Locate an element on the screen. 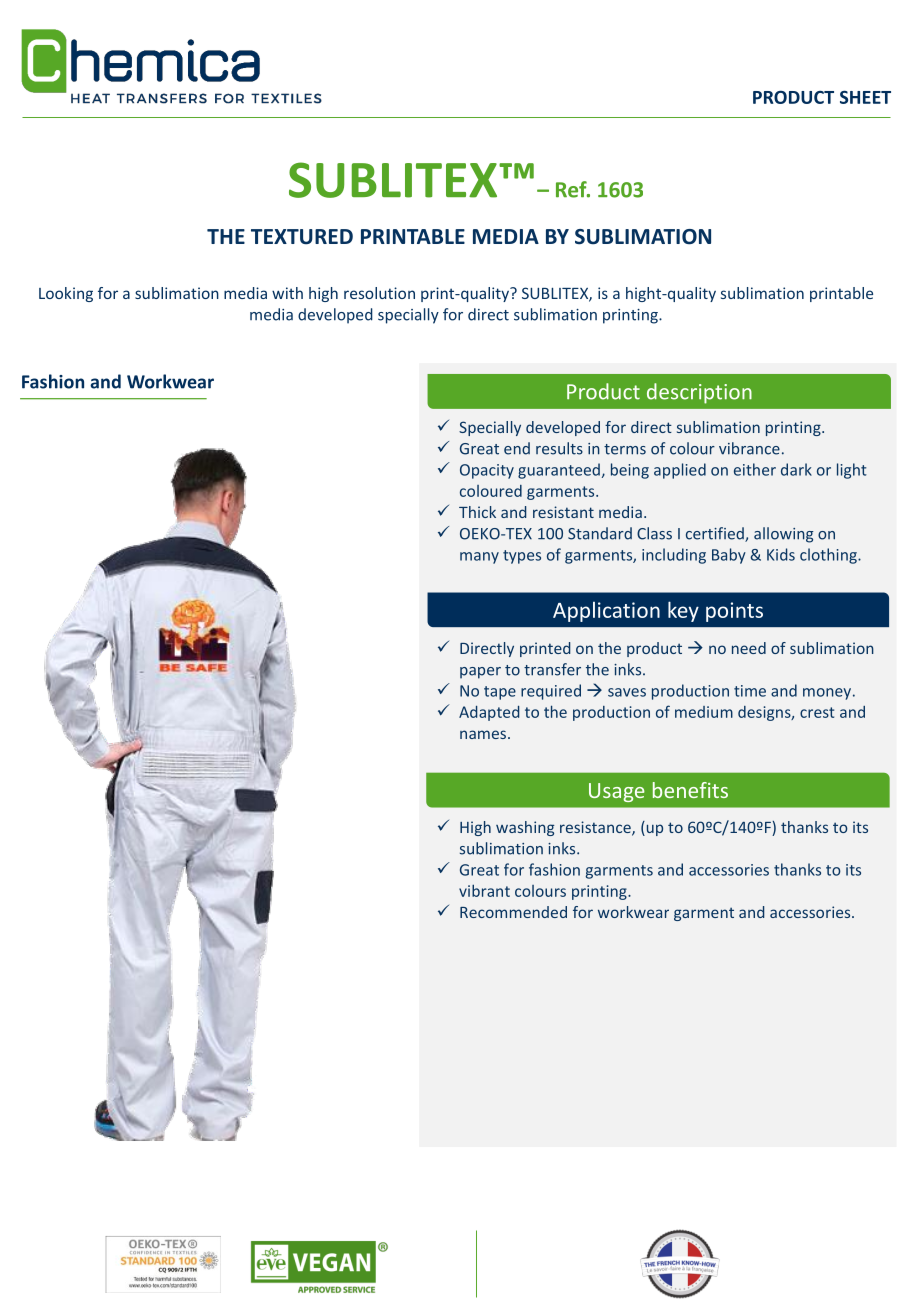  allowing is located at coordinates (784, 535).
